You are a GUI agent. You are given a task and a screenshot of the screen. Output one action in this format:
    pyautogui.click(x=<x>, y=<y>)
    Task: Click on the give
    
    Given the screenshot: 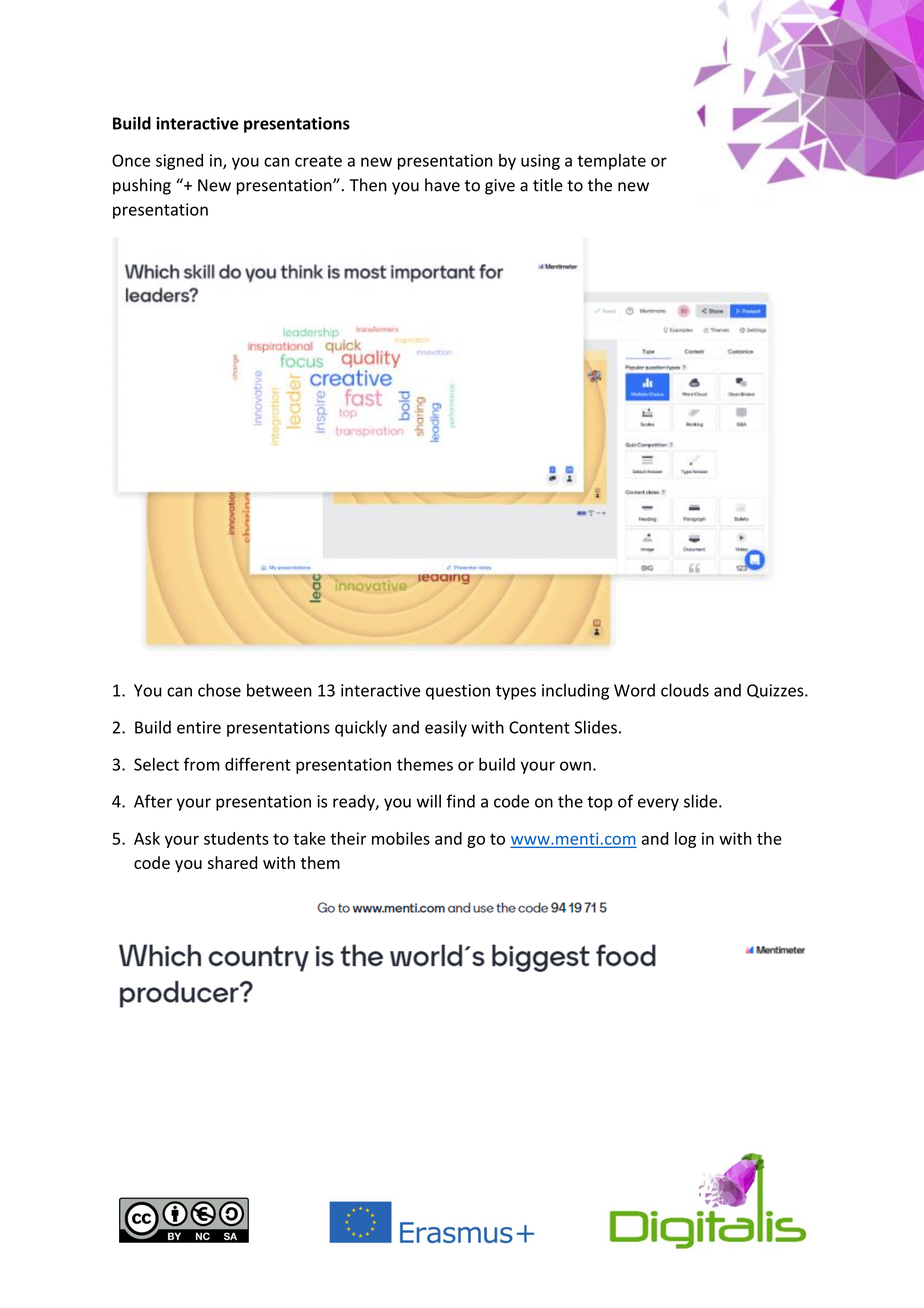 What is the action you would take?
    pyautogui.click(x=500, y=187)
